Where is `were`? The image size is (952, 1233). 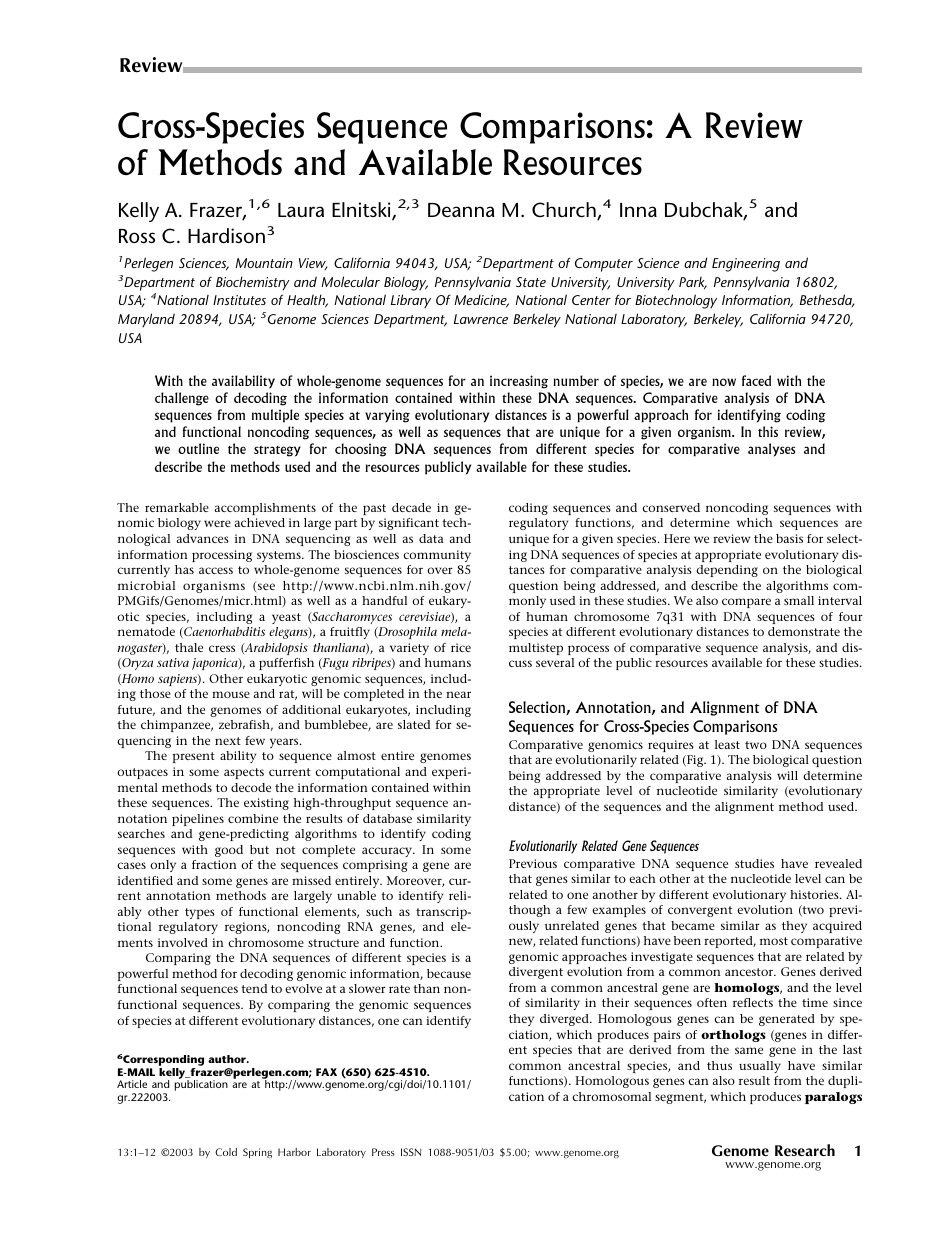 were is located at coordinates (217, 523).
